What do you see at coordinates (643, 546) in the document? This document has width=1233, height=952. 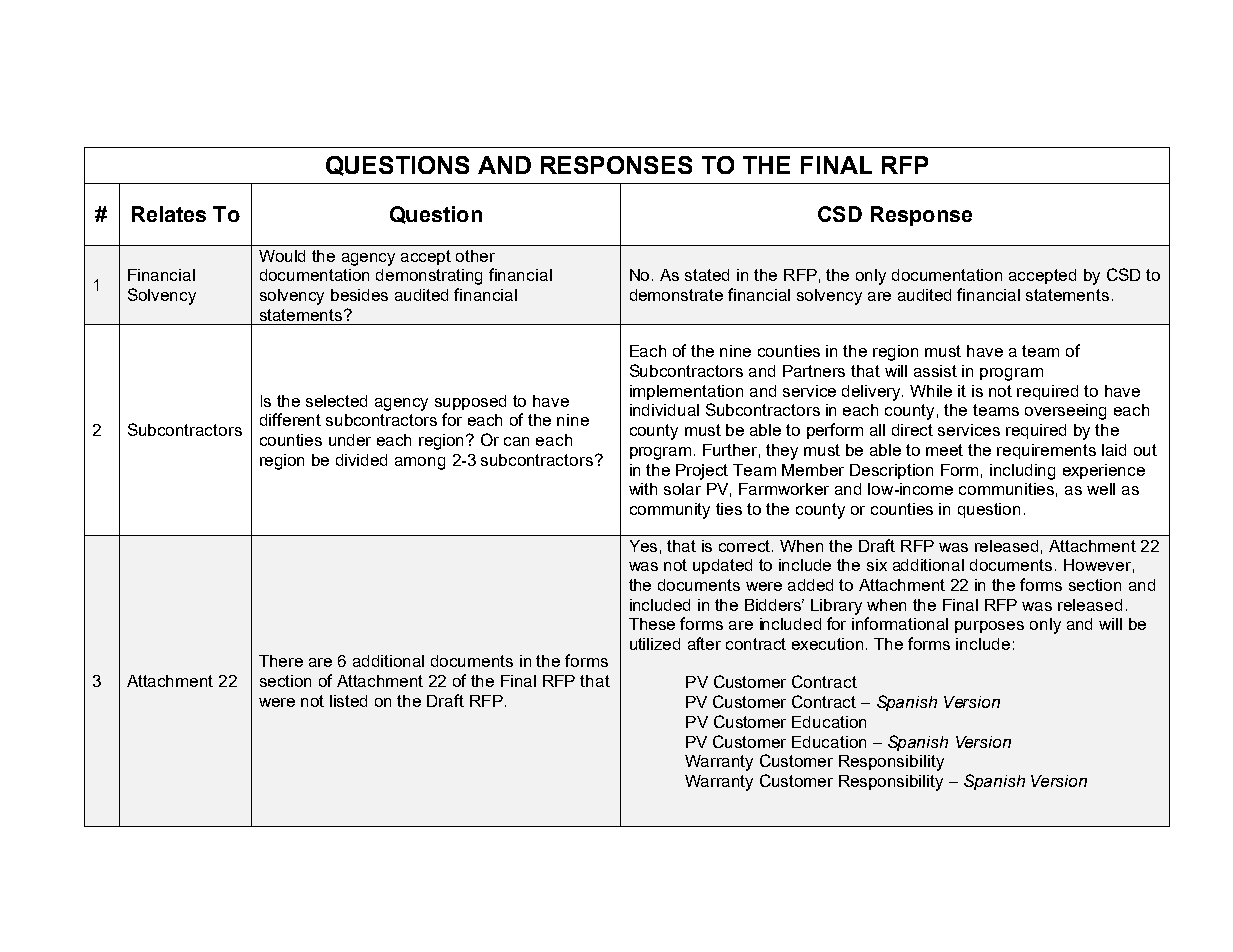 I see `Yes` at bounding box center [643, 546].
